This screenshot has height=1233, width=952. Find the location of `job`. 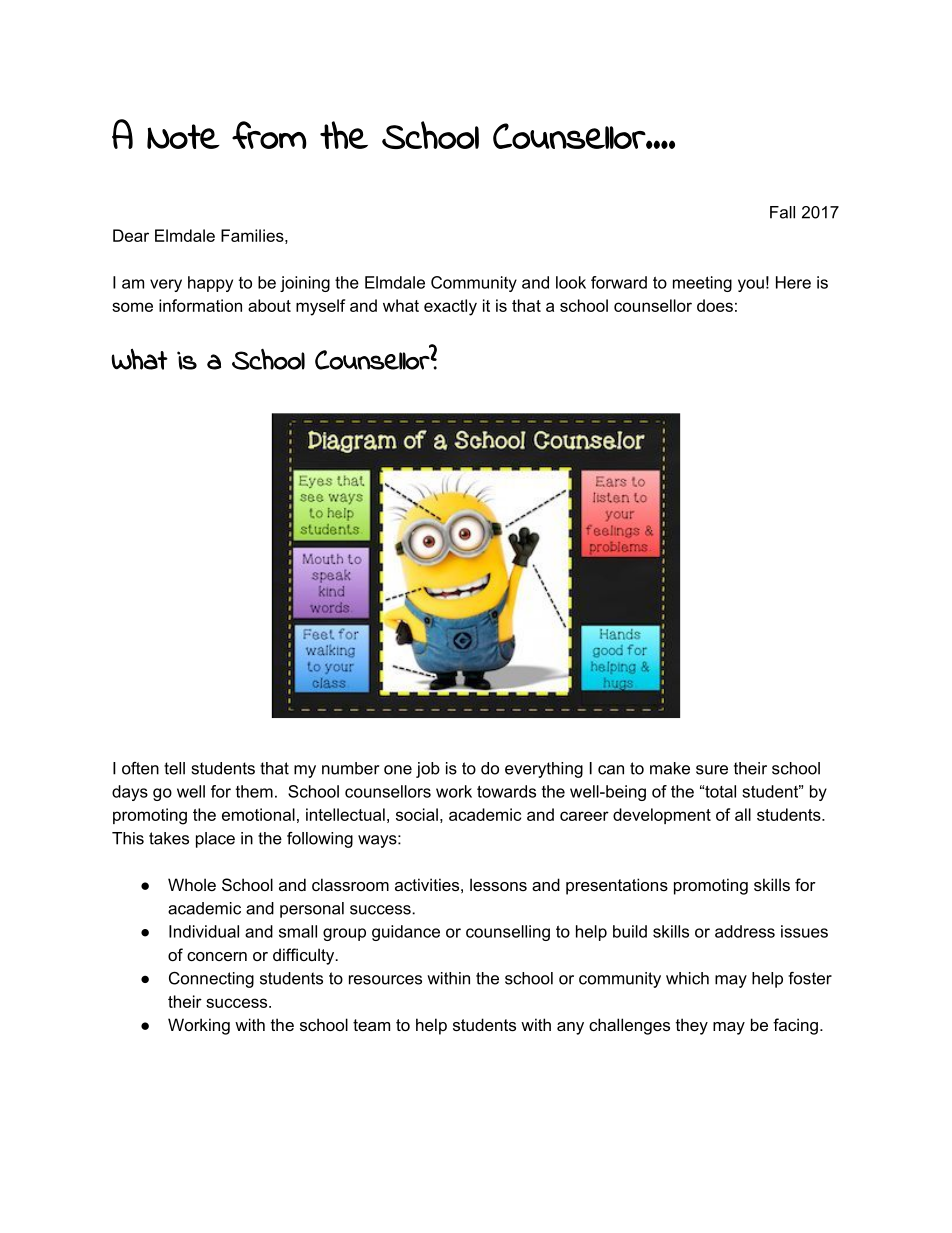

job is located at coordinates (428, 770).
